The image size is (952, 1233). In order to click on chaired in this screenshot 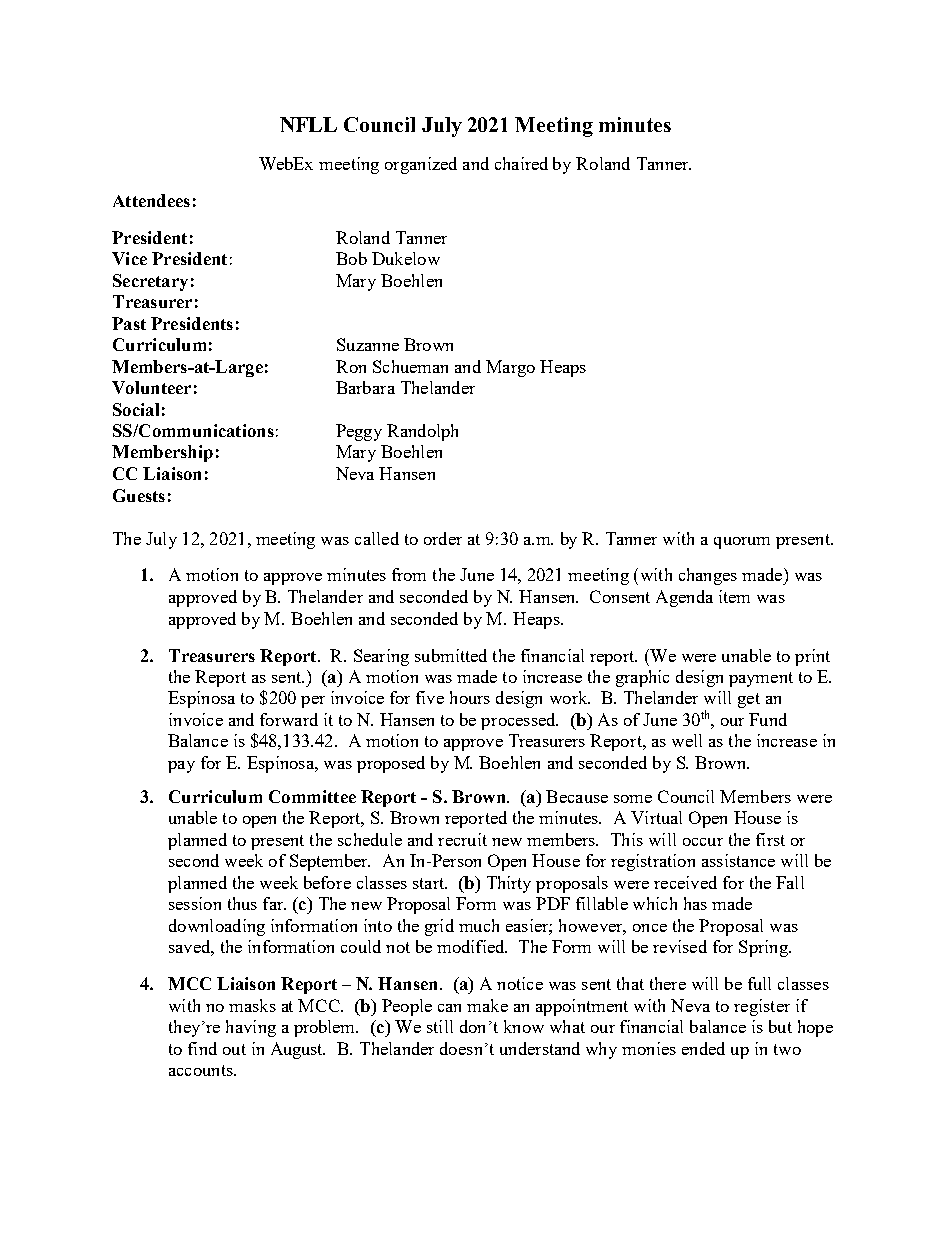, I will do `click(521, 163)`.
